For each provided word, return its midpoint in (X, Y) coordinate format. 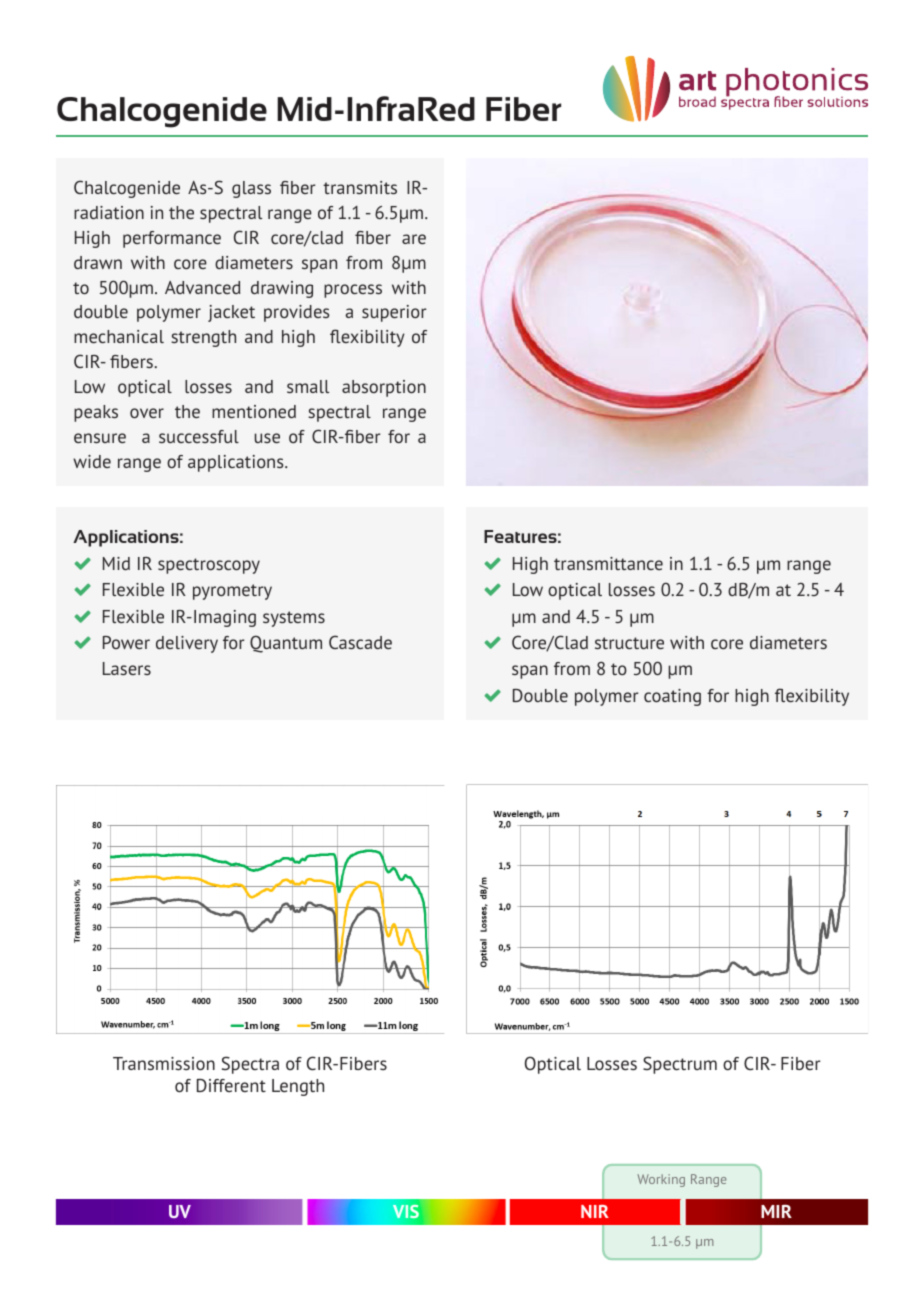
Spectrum (680, 1065)
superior (394, 313)
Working (661, 1180)
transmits (360, 187)
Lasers (127, 668)
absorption (384, 388)
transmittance (608, 563)
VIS (406, 1211)
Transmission (164, 1063)
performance (172, 239)
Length (298, 1087)
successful (199, 436)
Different (231, 1085)
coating (672, 697)
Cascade (360, 642)
